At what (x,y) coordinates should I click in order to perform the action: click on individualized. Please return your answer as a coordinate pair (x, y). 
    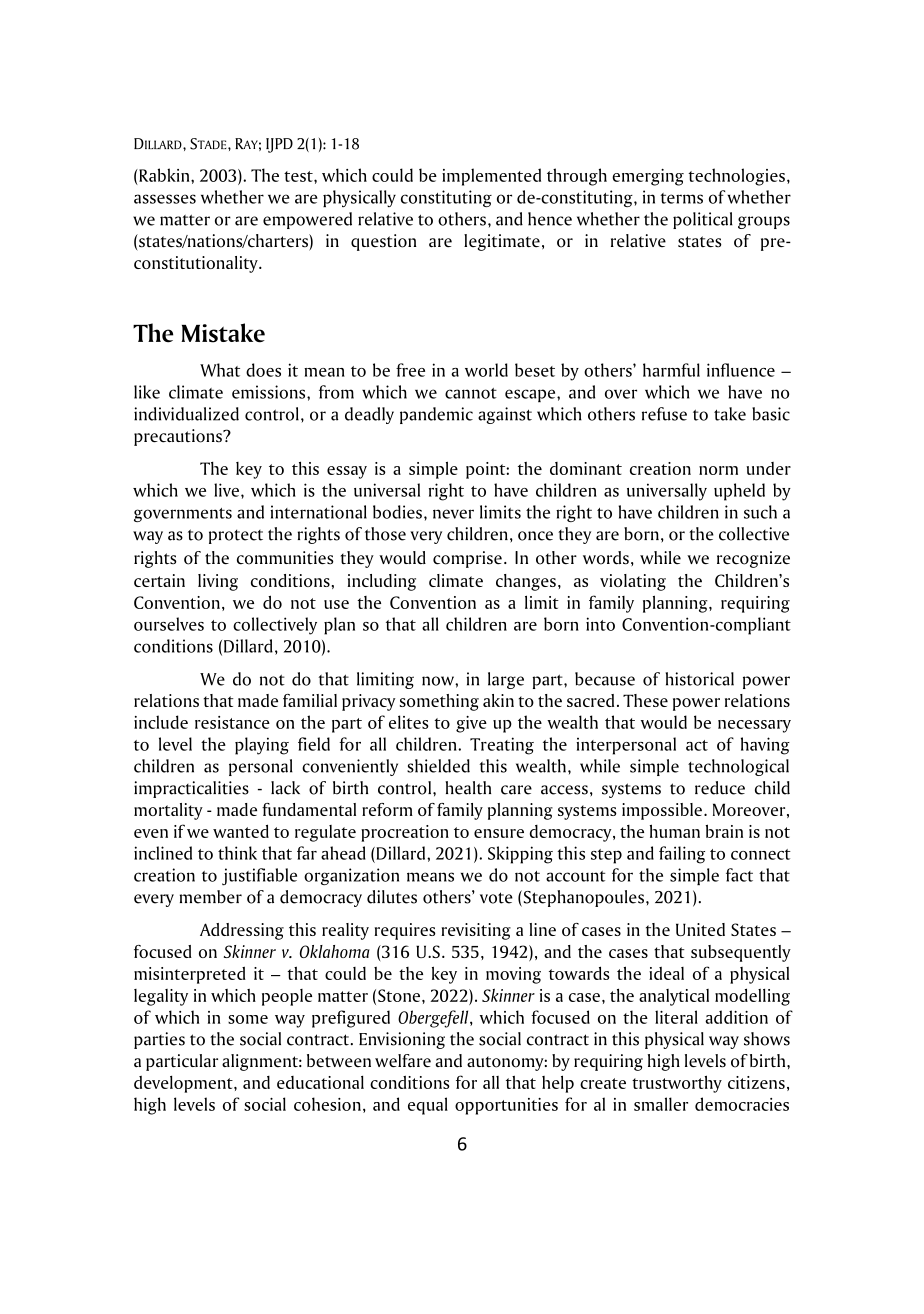
    Looking at the image, I should click on (186, 414).
